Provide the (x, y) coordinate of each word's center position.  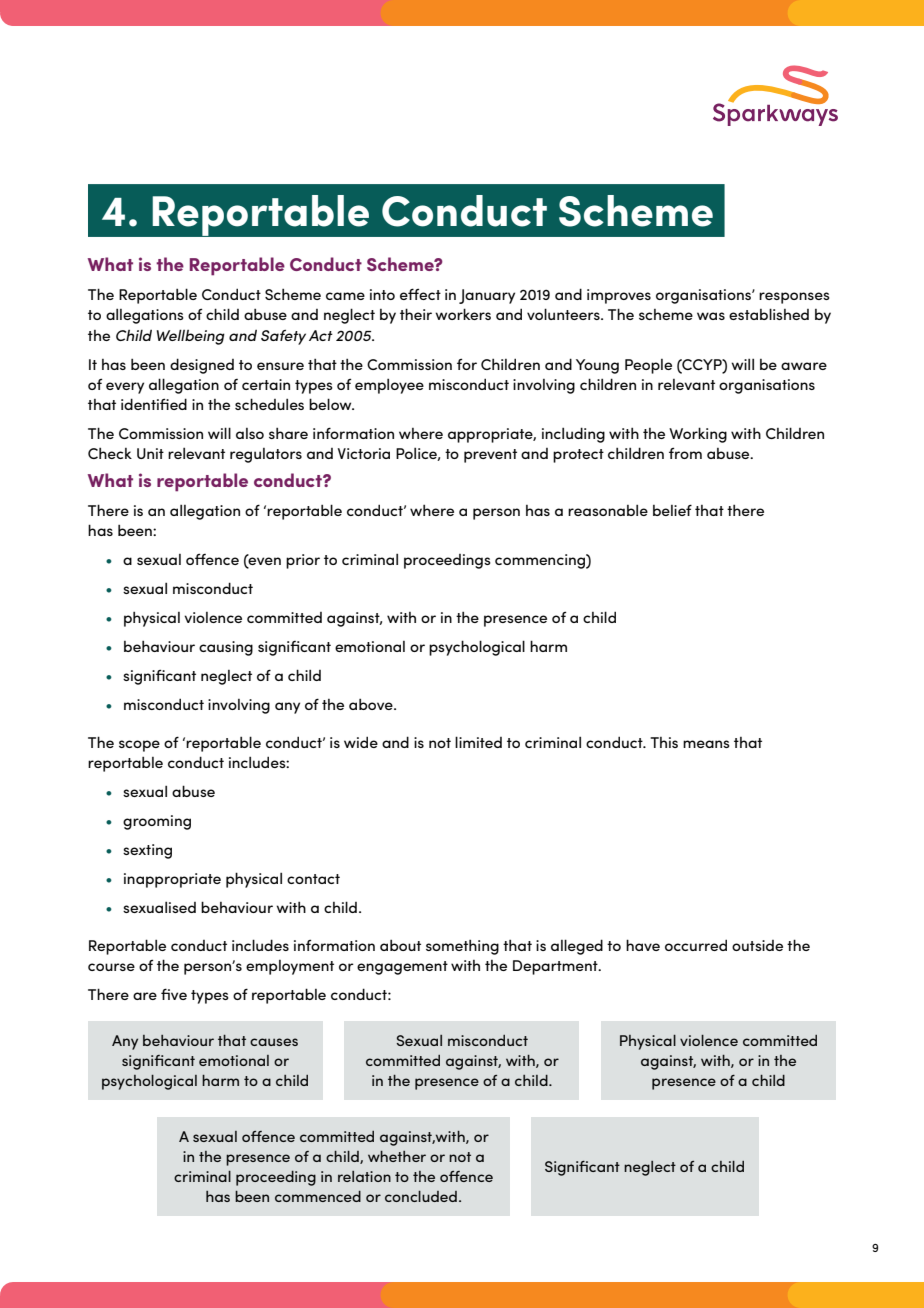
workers (463, 314)
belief (672, 510)
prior (303, 561)
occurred (696, 945)
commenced (318, 1196)
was (711, 316)
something (462, 947)
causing (226, 648)
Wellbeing (191, 337)
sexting (147, 851)
